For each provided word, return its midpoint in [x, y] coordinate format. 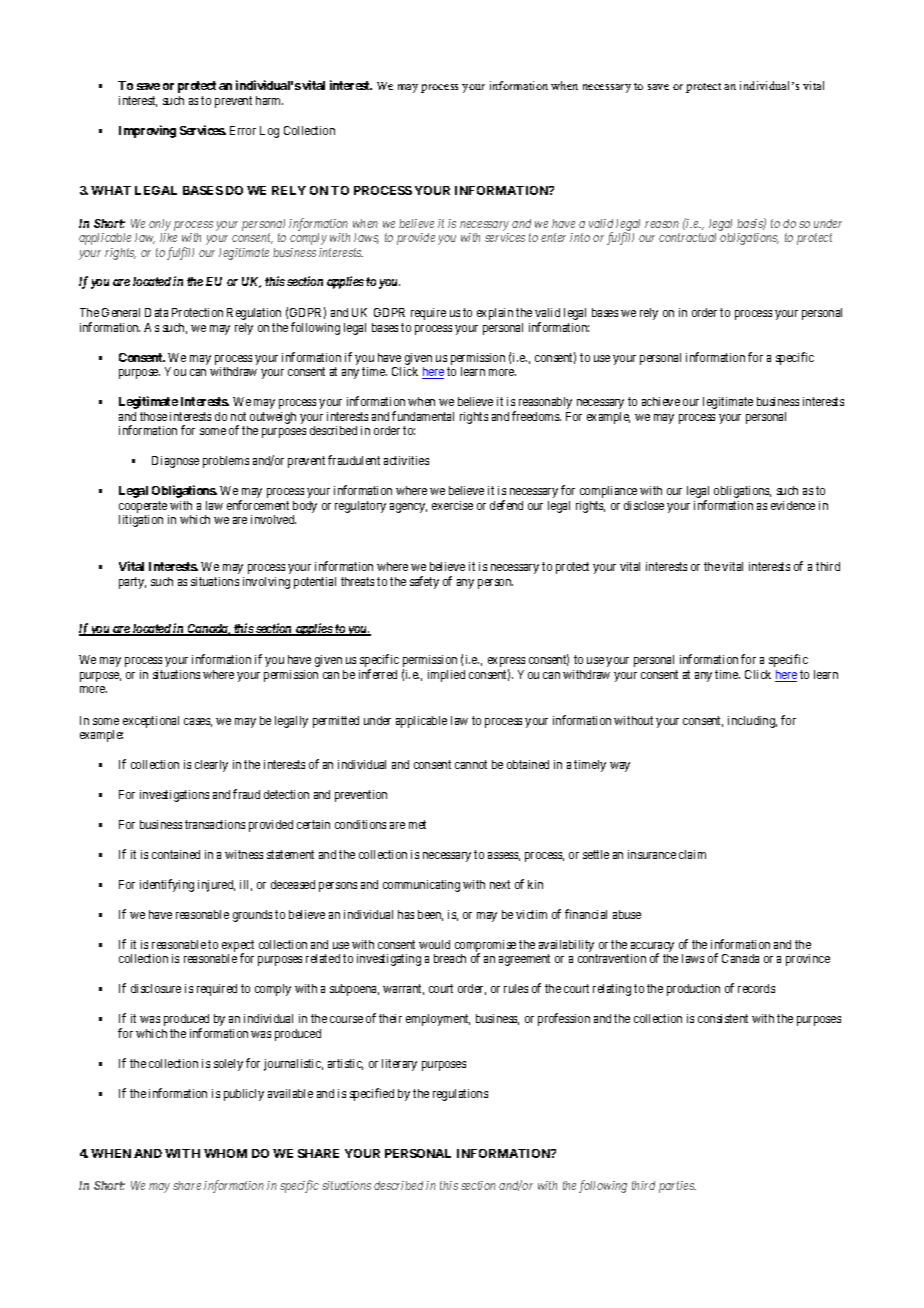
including [752, 722]
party [132, 583]
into [580, 237]
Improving [147, 131]
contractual [687, 237]
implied [446, 676]
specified [372, 1094]
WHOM [225, 1153]
